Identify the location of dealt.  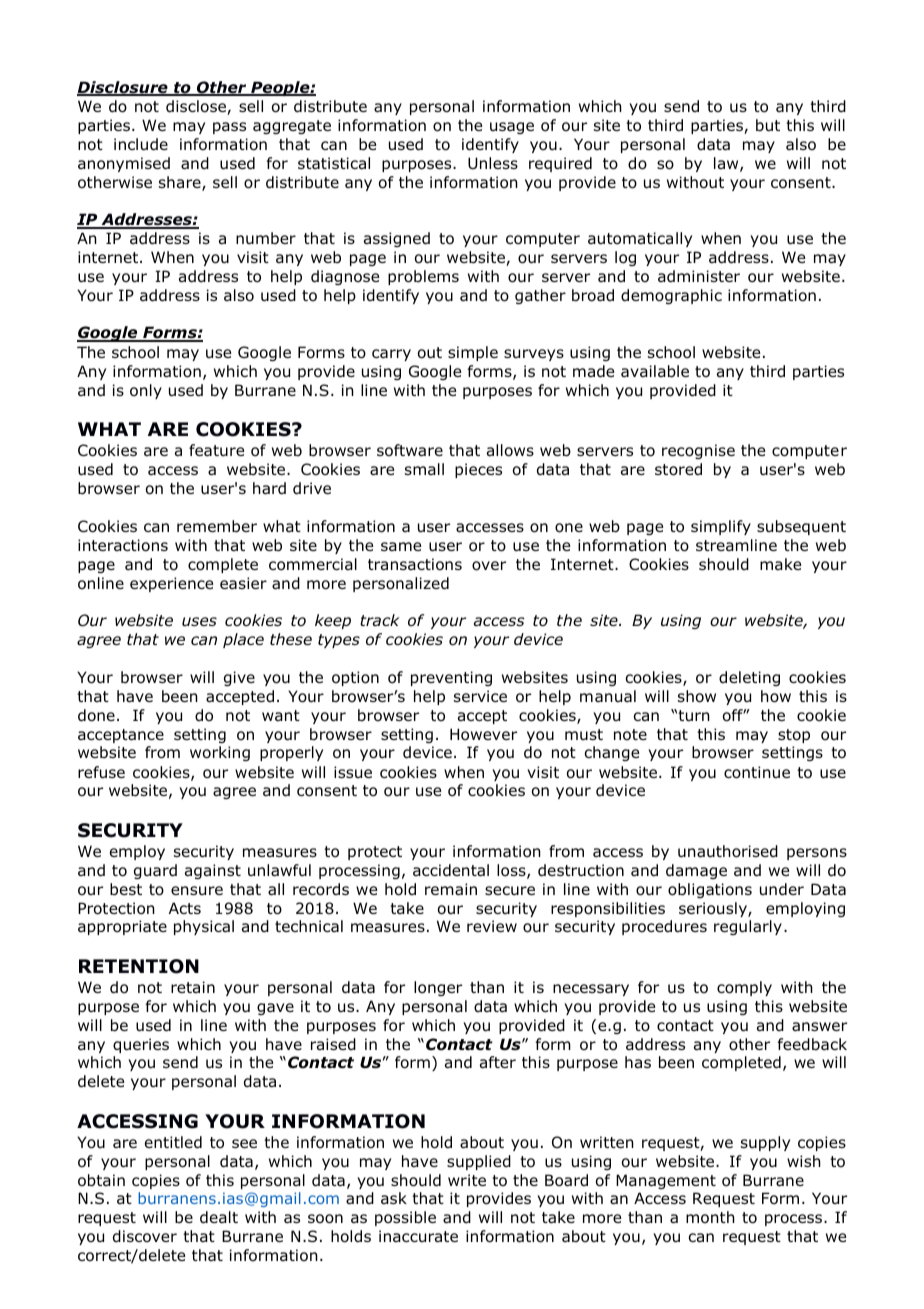
(219, 1217).
